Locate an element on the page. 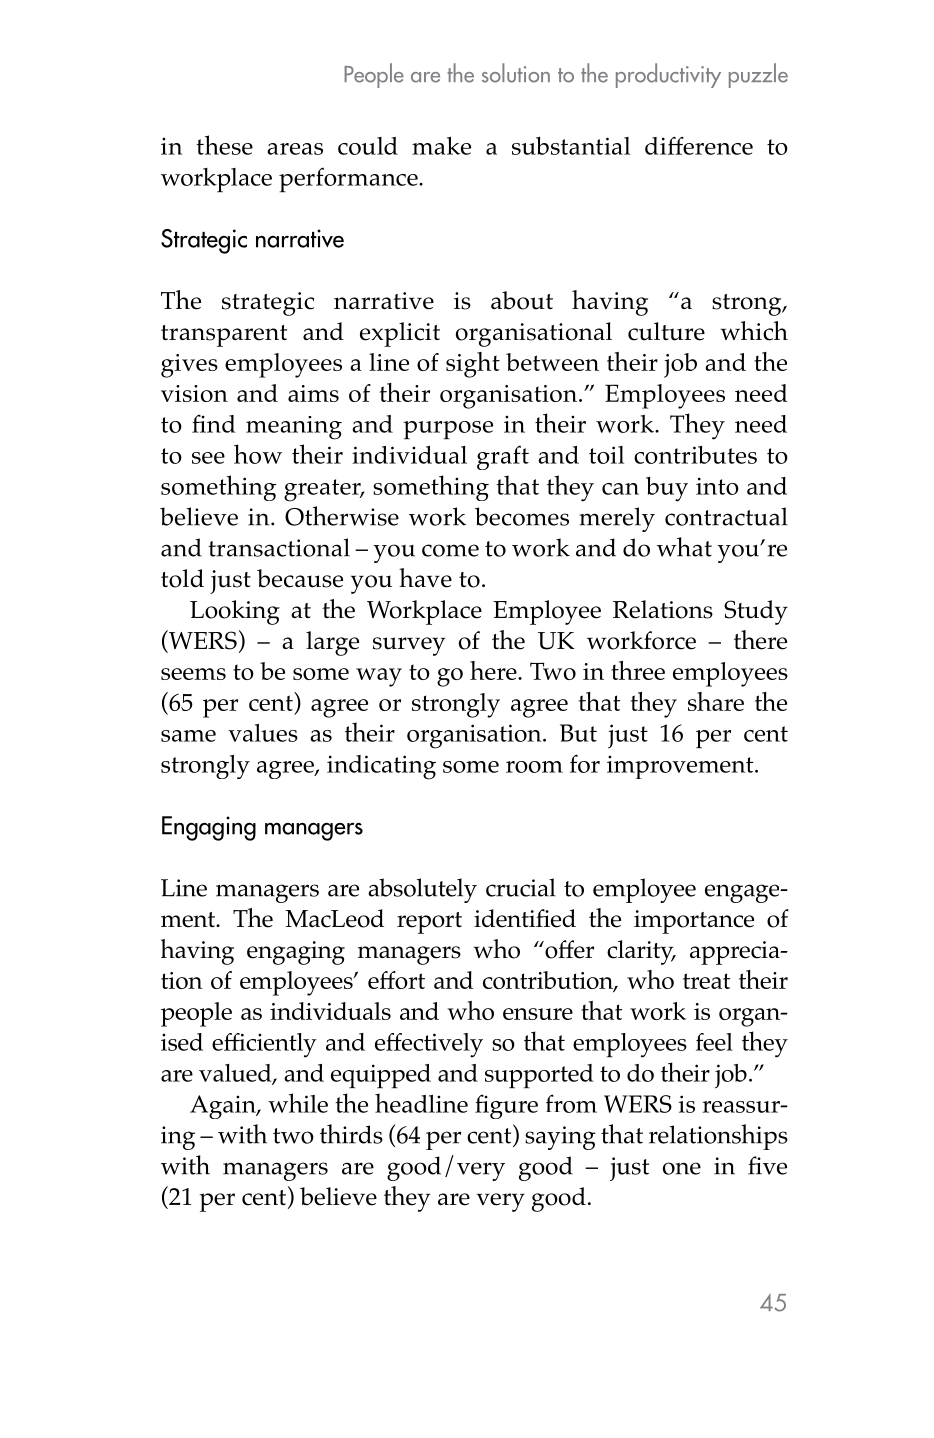  make is located at coordinates (441, 146).
